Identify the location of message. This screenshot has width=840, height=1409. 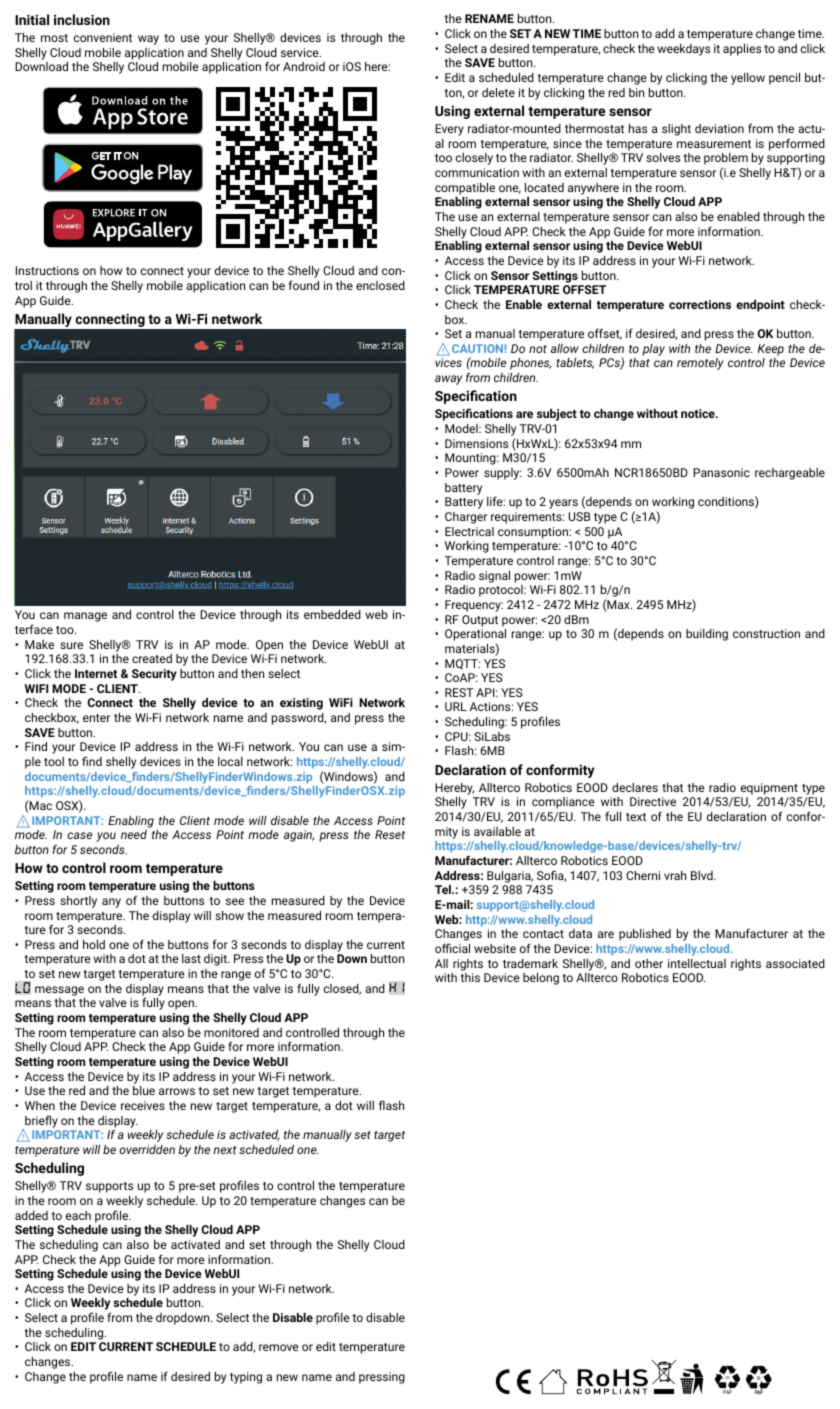
(59, 991).
